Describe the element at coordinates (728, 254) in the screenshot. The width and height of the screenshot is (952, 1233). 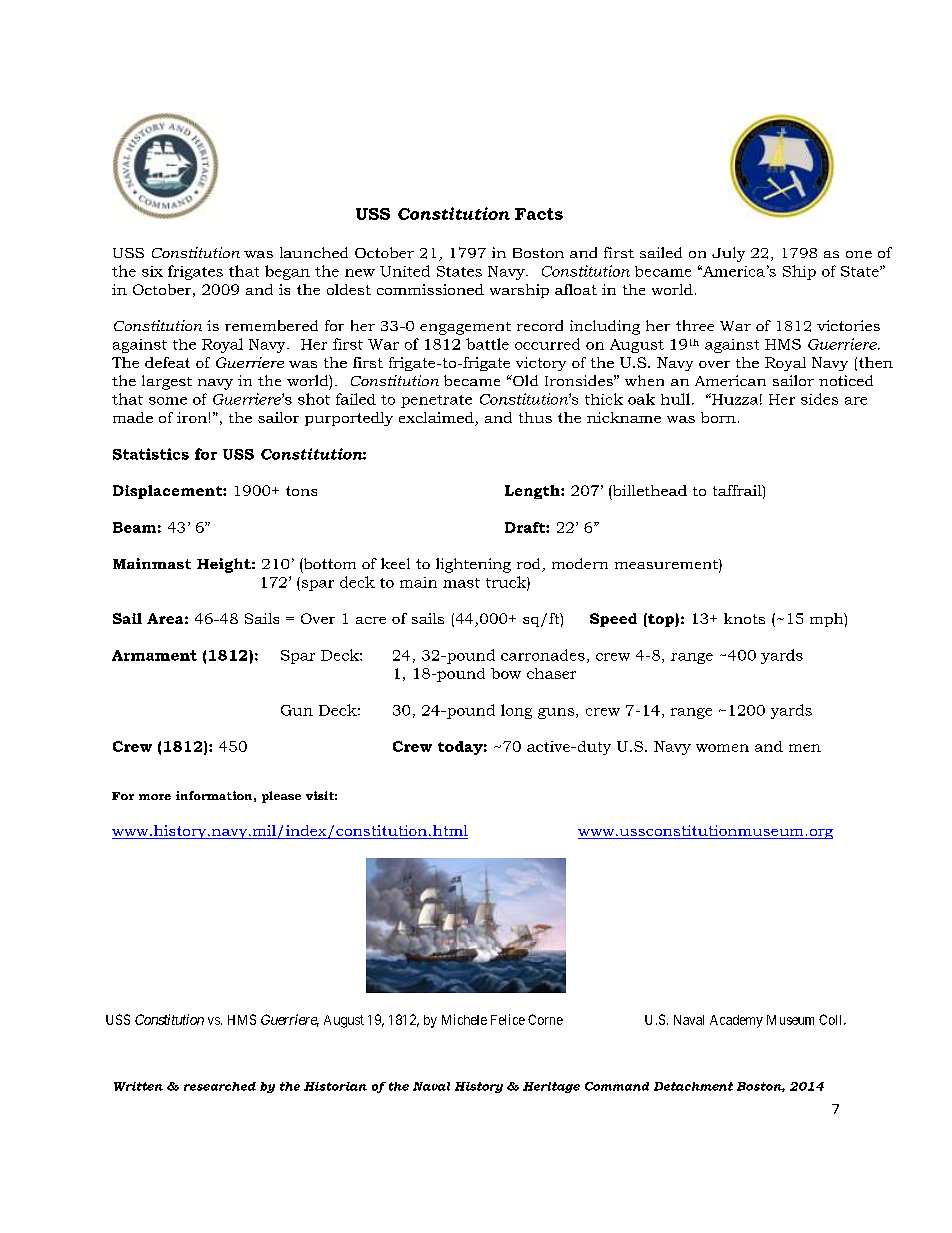
I see `July` at that location.
